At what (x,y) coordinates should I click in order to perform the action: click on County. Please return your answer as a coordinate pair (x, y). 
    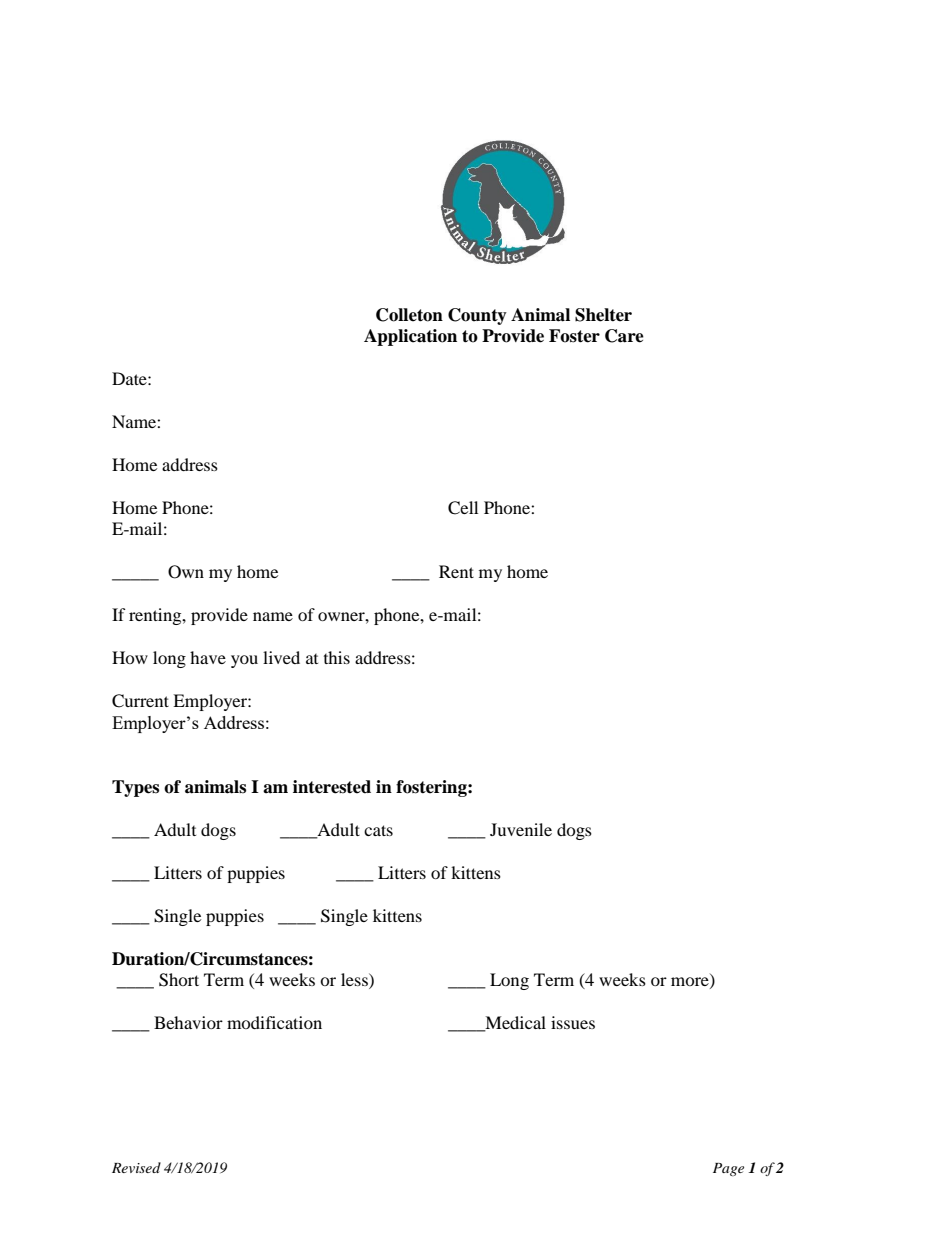
    Looking at the image, I should click on (477, 316).
